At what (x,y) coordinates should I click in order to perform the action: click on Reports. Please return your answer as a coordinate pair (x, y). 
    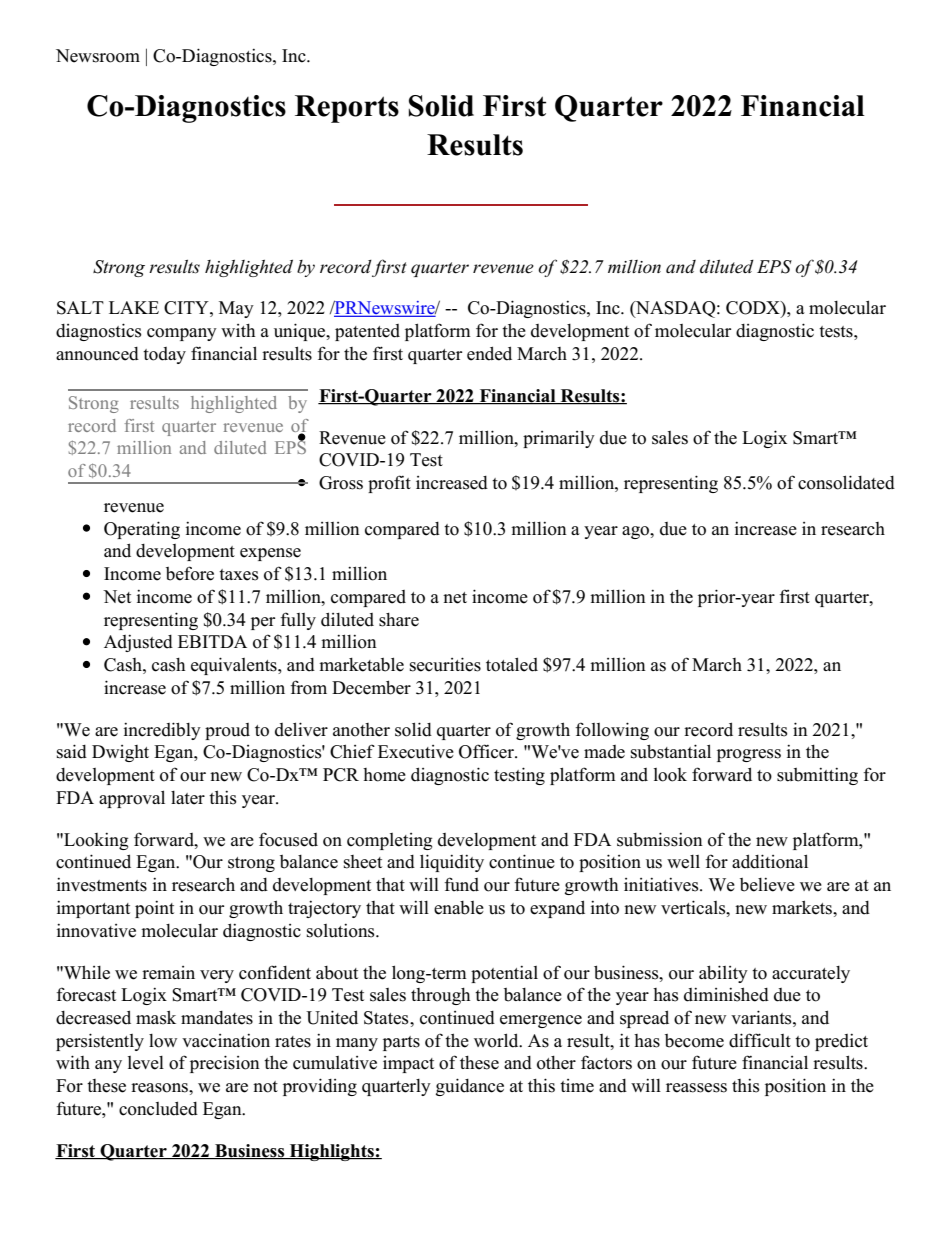
    Looking at the image, I should click on (347, 109).
